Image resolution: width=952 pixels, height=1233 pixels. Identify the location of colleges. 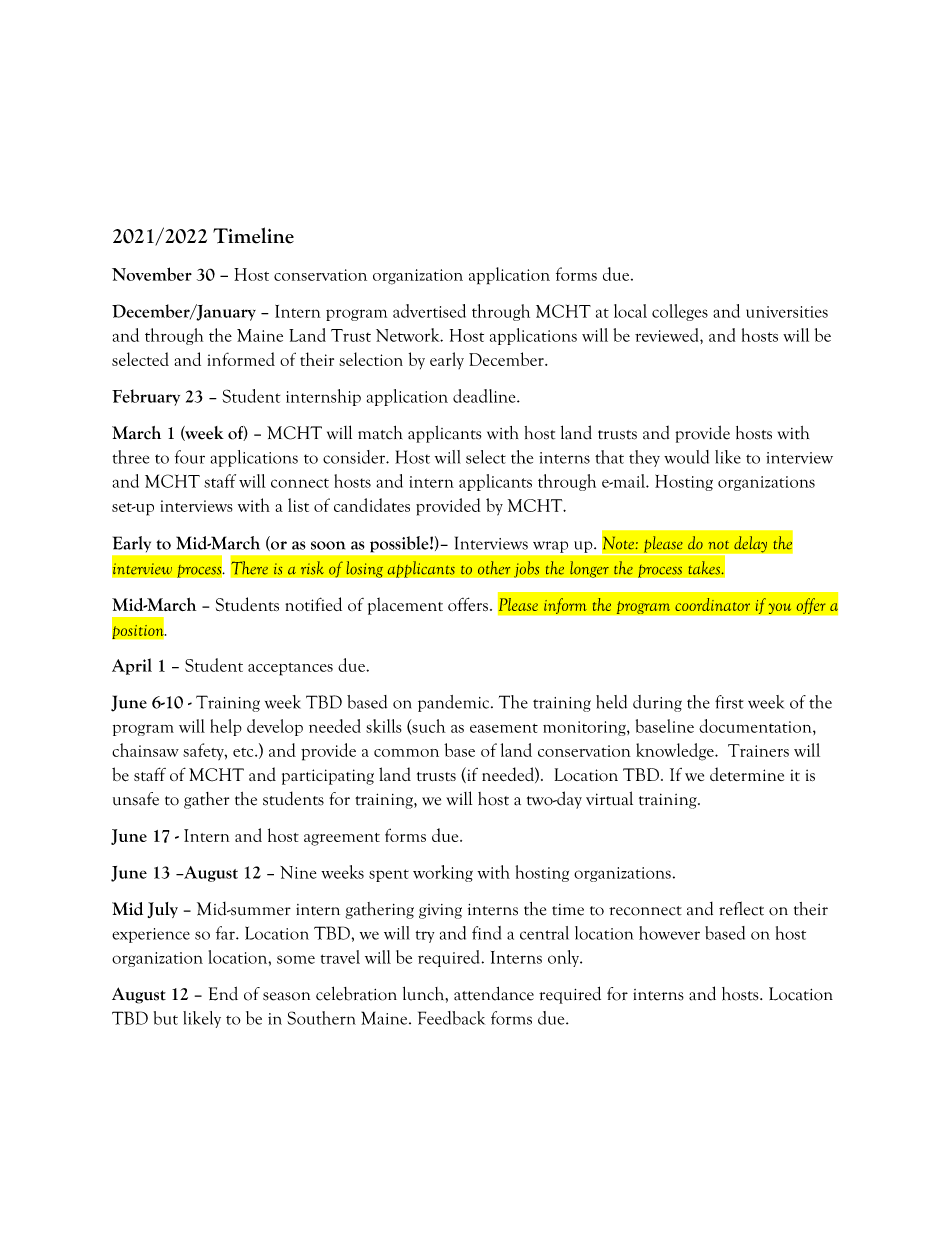
(680, 312).
